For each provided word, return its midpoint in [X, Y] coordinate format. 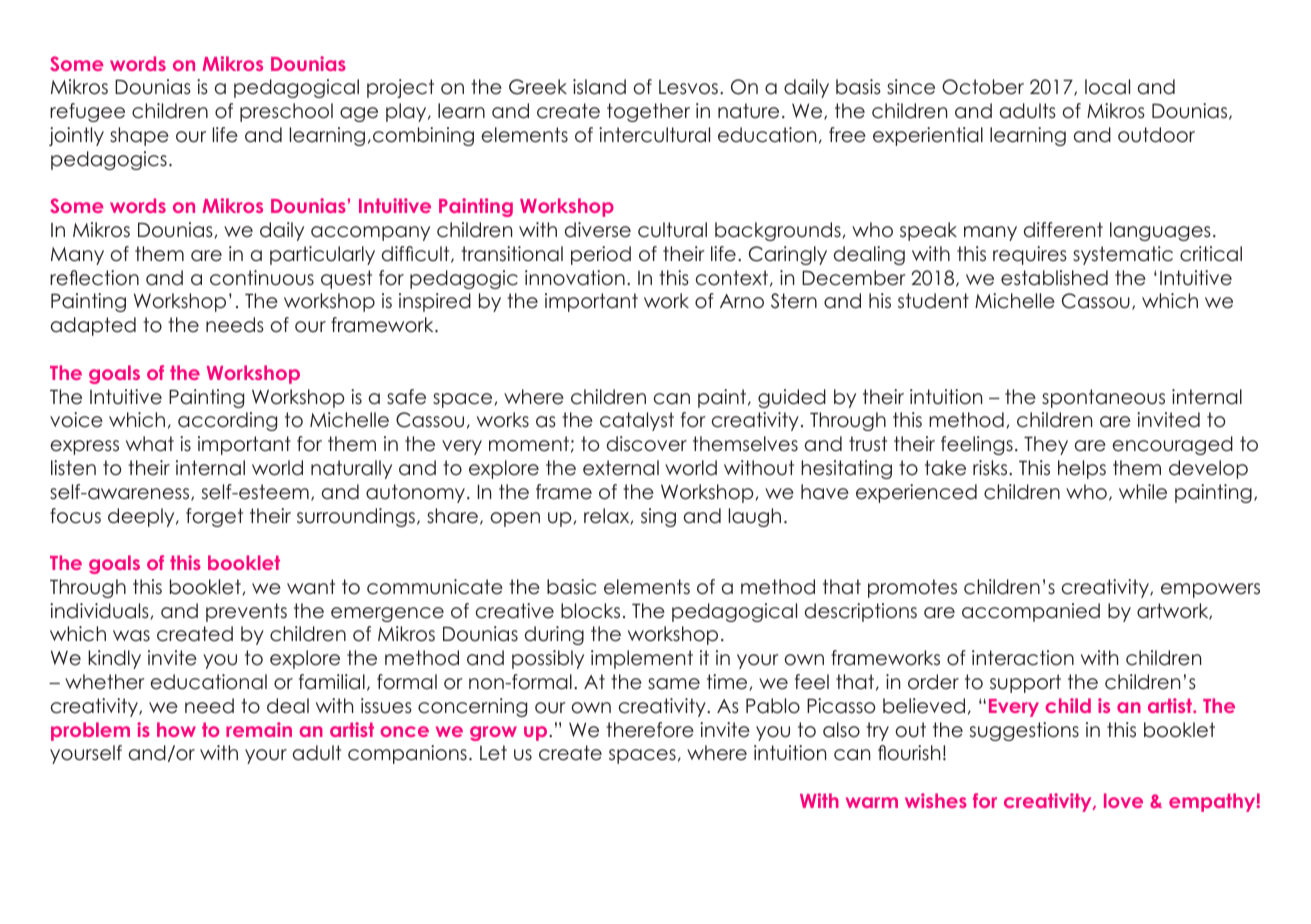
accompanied [1031, 612]
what [150, 444]
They [1046, 445]
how [176, 729]
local [1107, 87]
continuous [262, 278]
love [1123, 800]
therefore [650, 730]
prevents [246, 612]
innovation [575, 278]
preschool [286, 112]
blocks [590, 611]
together [648, 112]
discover [647, 444]
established [1054, 278]
